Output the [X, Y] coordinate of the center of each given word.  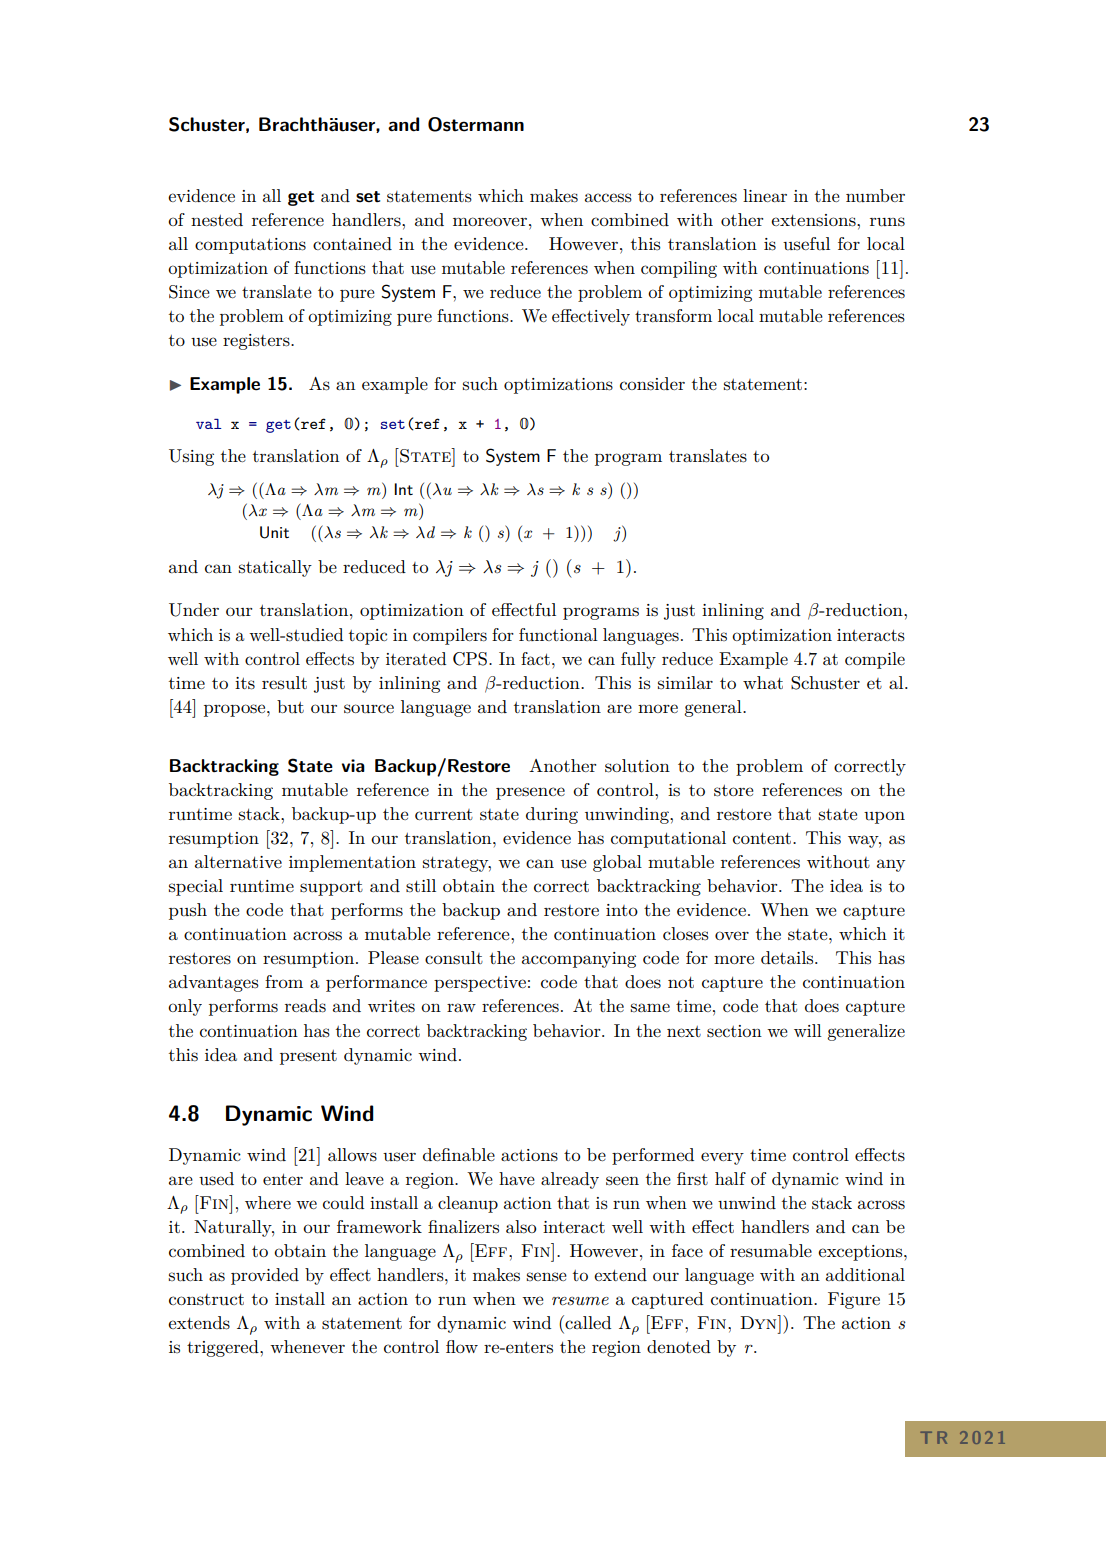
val [209, 424]
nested [217, 220]
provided [265, 1276]
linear [765, 195]
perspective [480, 984]
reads [305, 1006]
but [290, 706]
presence [530, 793]
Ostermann [476, 124]
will [808, 1030]
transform [673, 315]
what [763, 682]
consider [652, 384]
